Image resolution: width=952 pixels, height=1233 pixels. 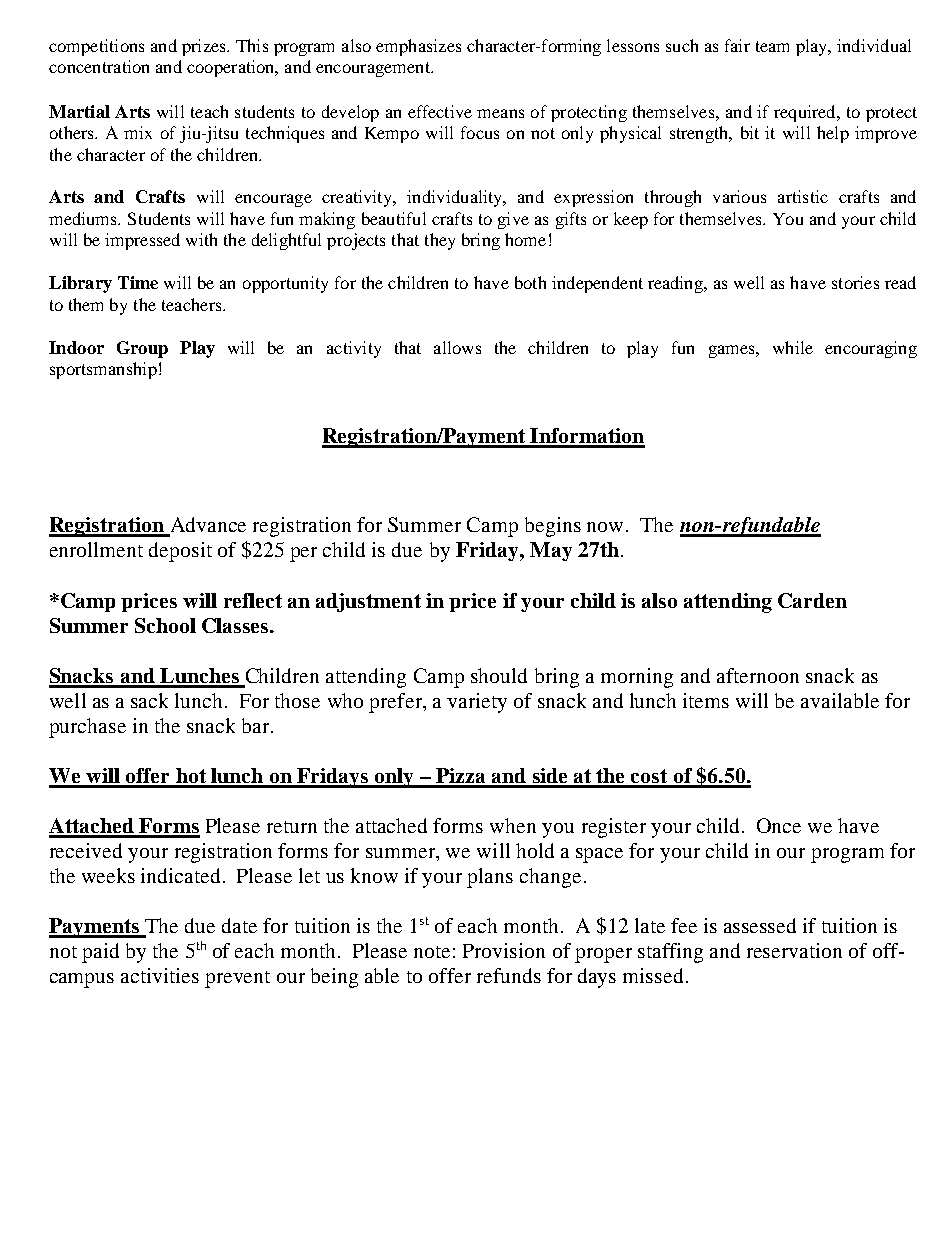 What do you see at coordinates (500, 113) in the document?
I see `means` at bounding box center [500, 113].
